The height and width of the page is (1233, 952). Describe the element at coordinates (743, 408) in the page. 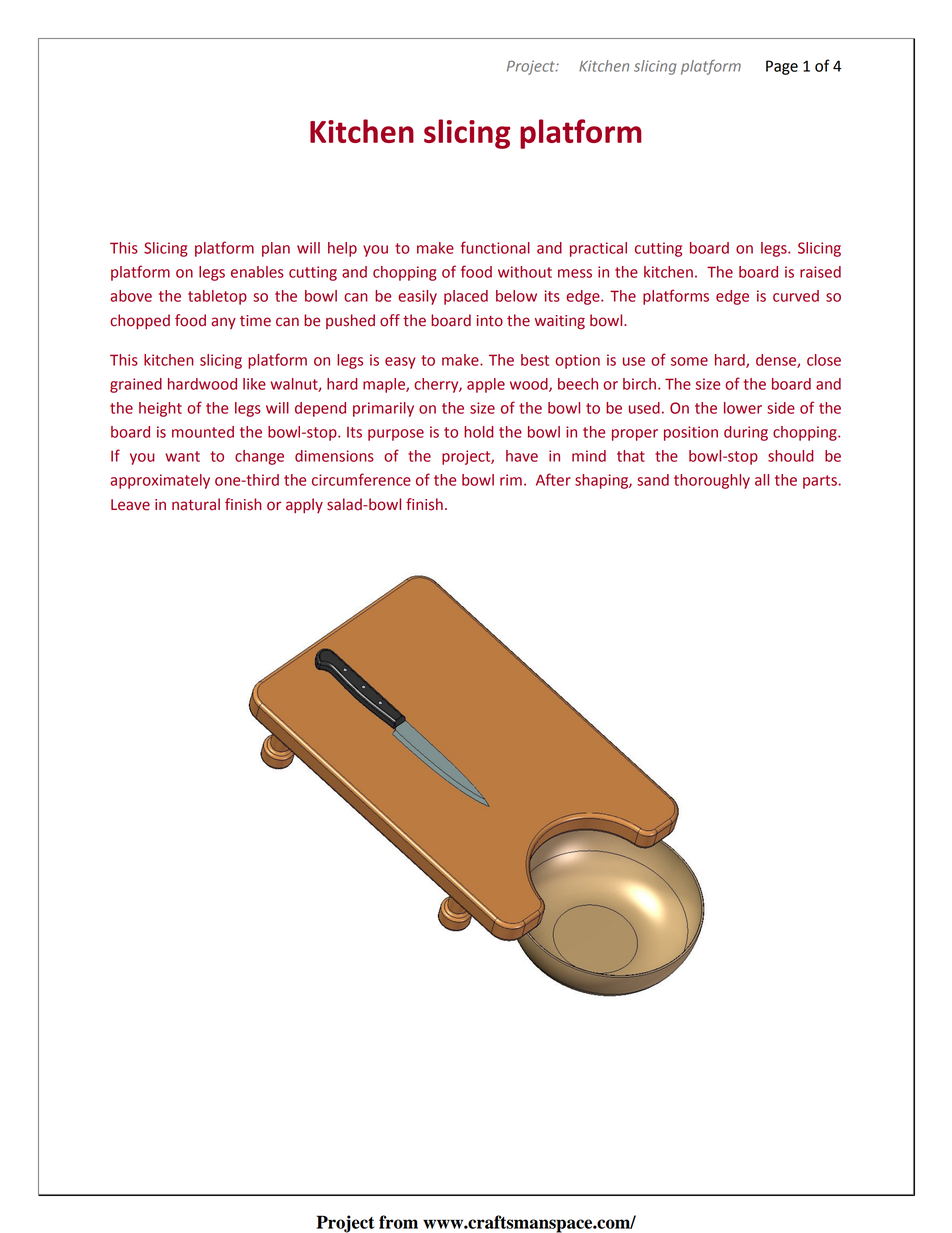

I see `lower` at that location.
